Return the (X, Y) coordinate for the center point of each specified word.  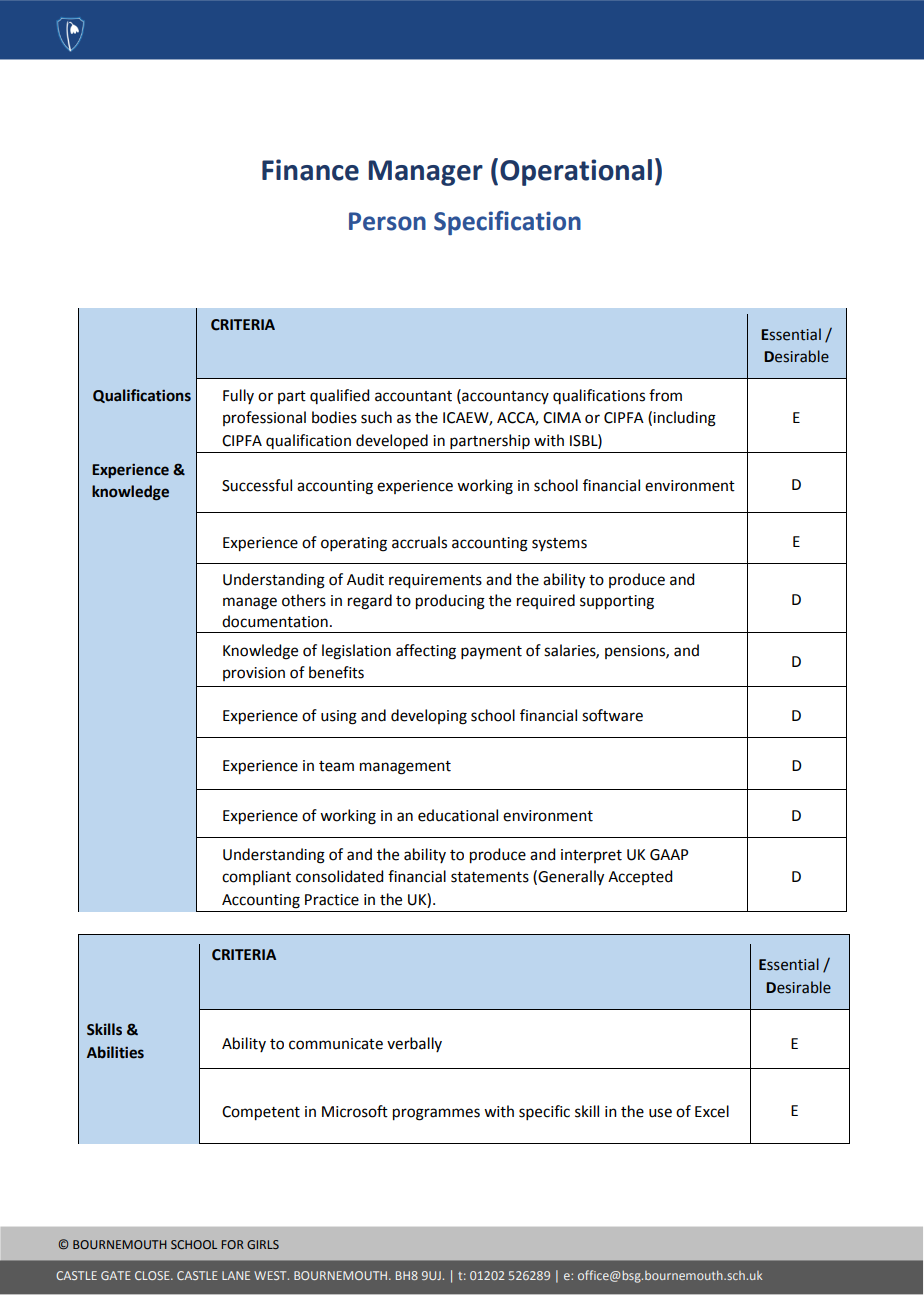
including (684, 419)
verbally (414, 1044)
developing (429, 717)
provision (254, 674)
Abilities (115, 1052)
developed (392, 441)
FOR (232, 1244)
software (612, 715)
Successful (257, 485)
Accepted (640, 877)
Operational (576, 172)
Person (387, 221)
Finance (310, 170)
